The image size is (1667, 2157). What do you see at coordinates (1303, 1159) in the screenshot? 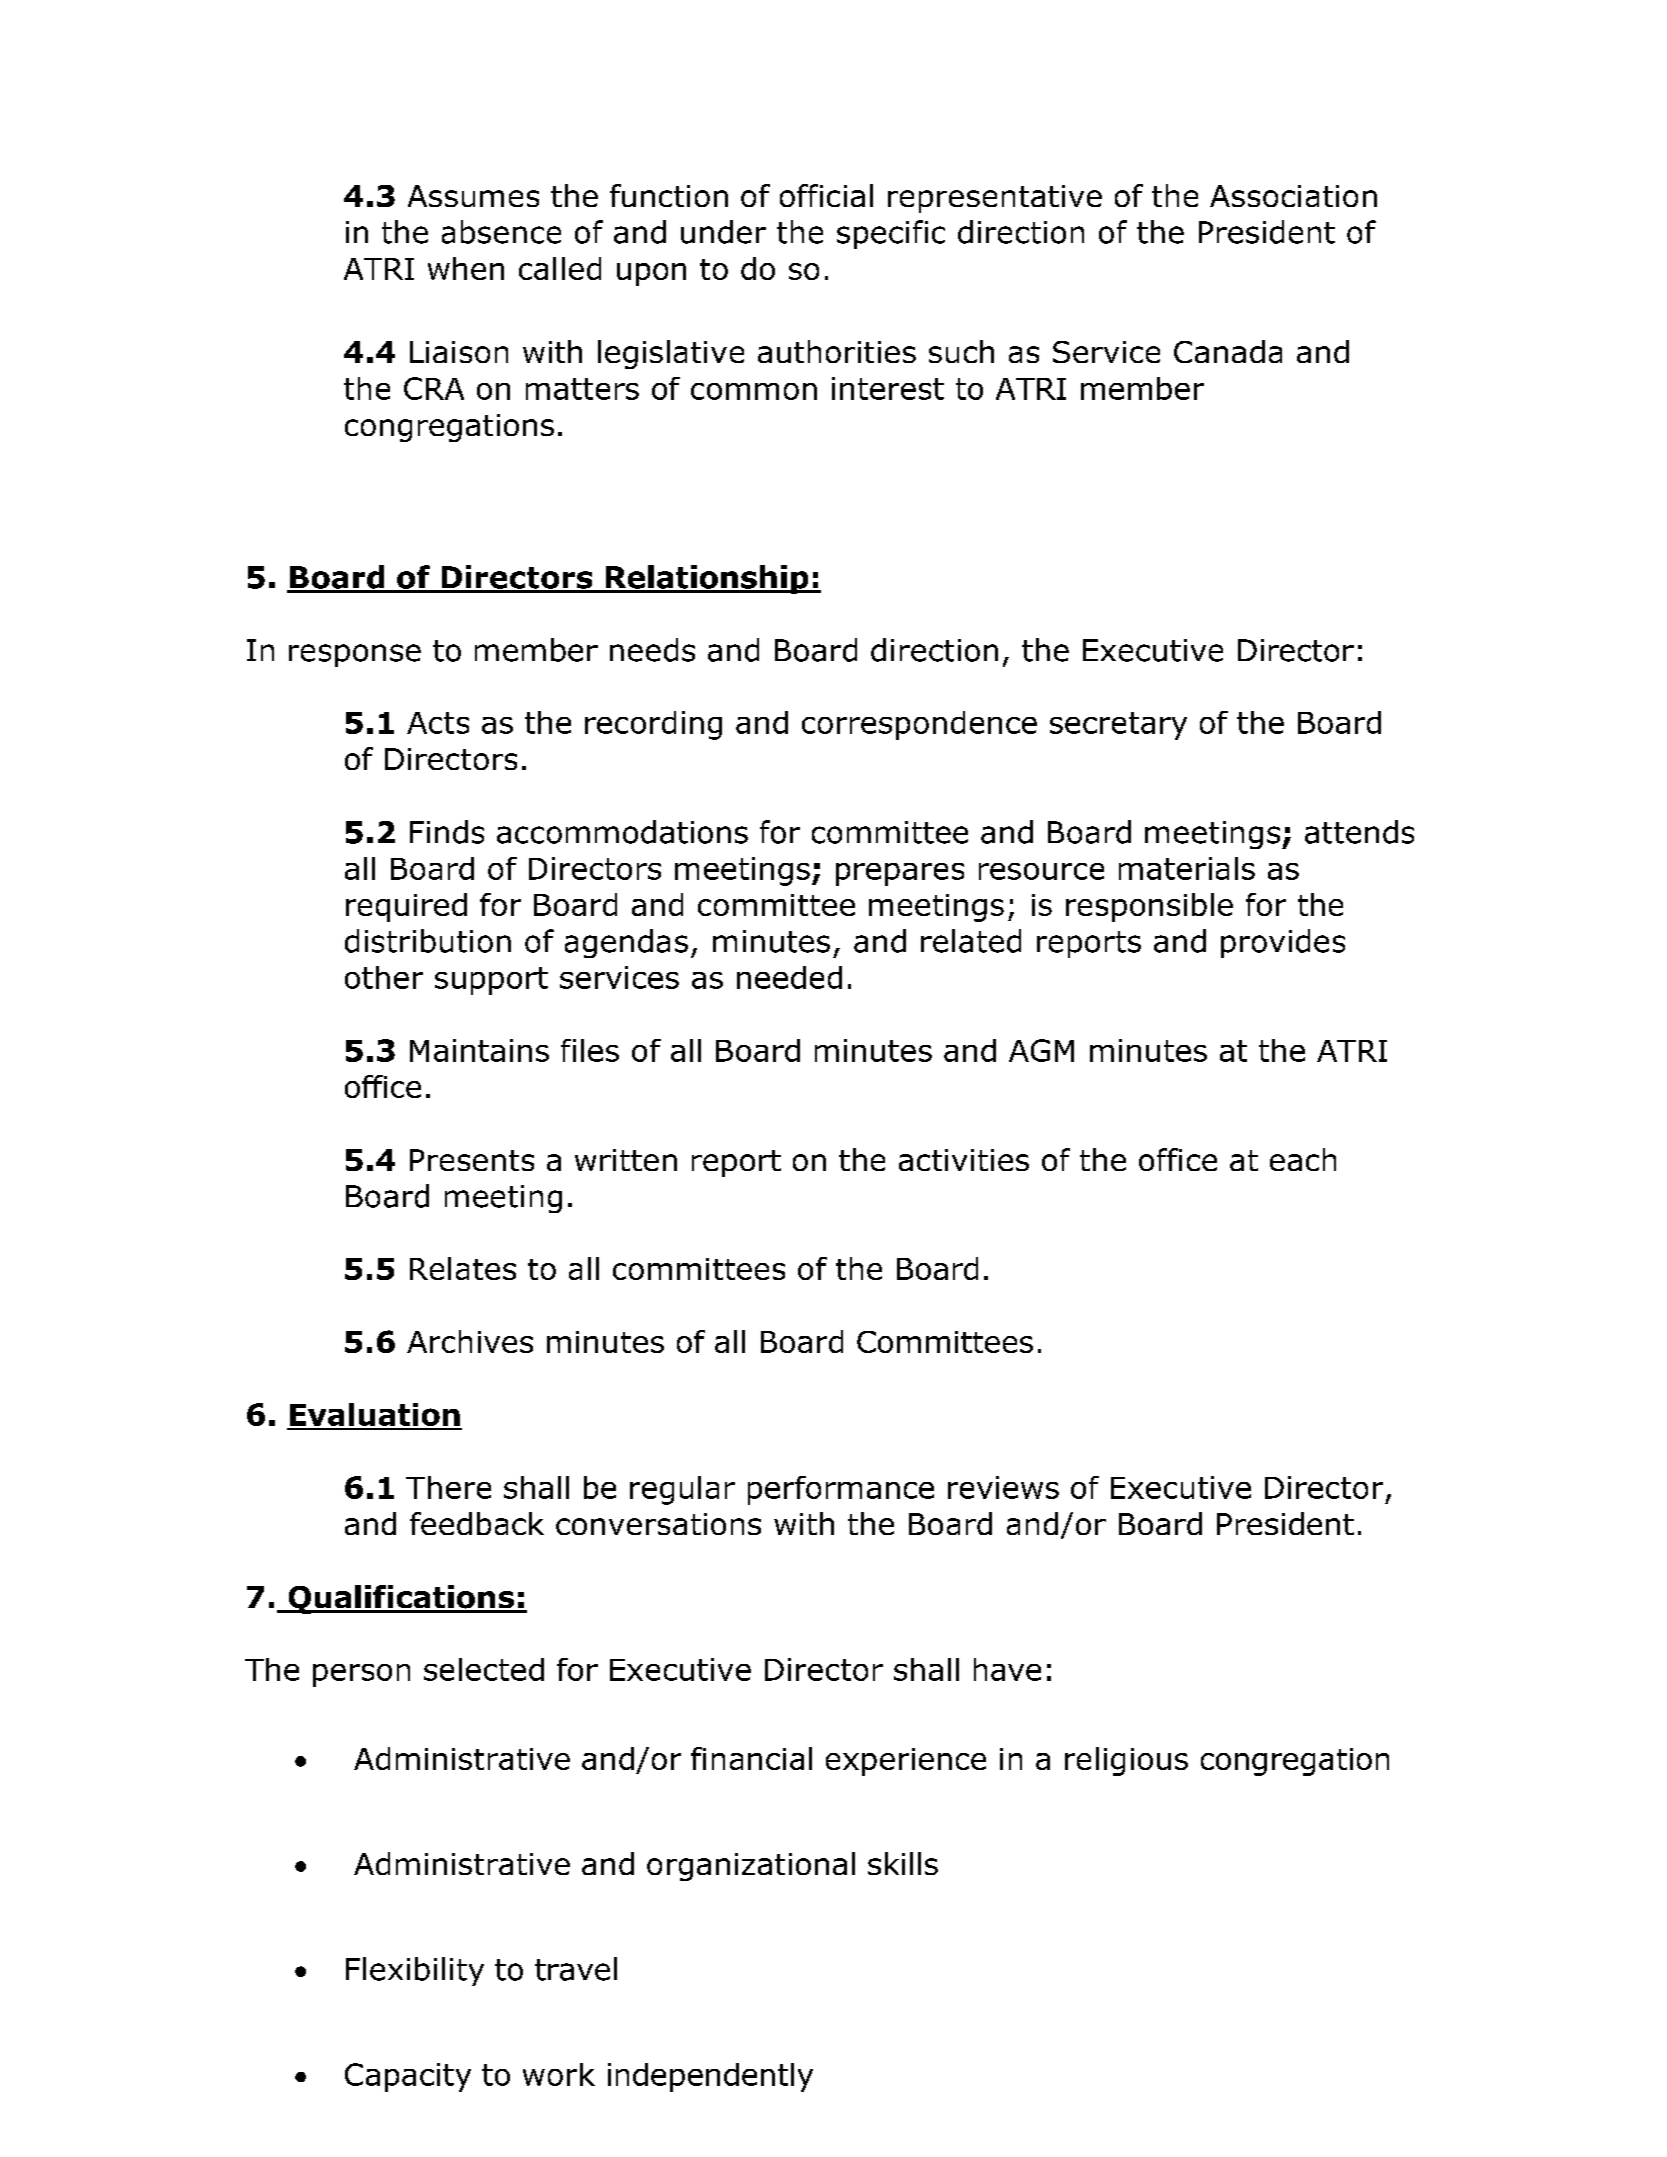
I see `each` at bounding box center [1303, 1159].
